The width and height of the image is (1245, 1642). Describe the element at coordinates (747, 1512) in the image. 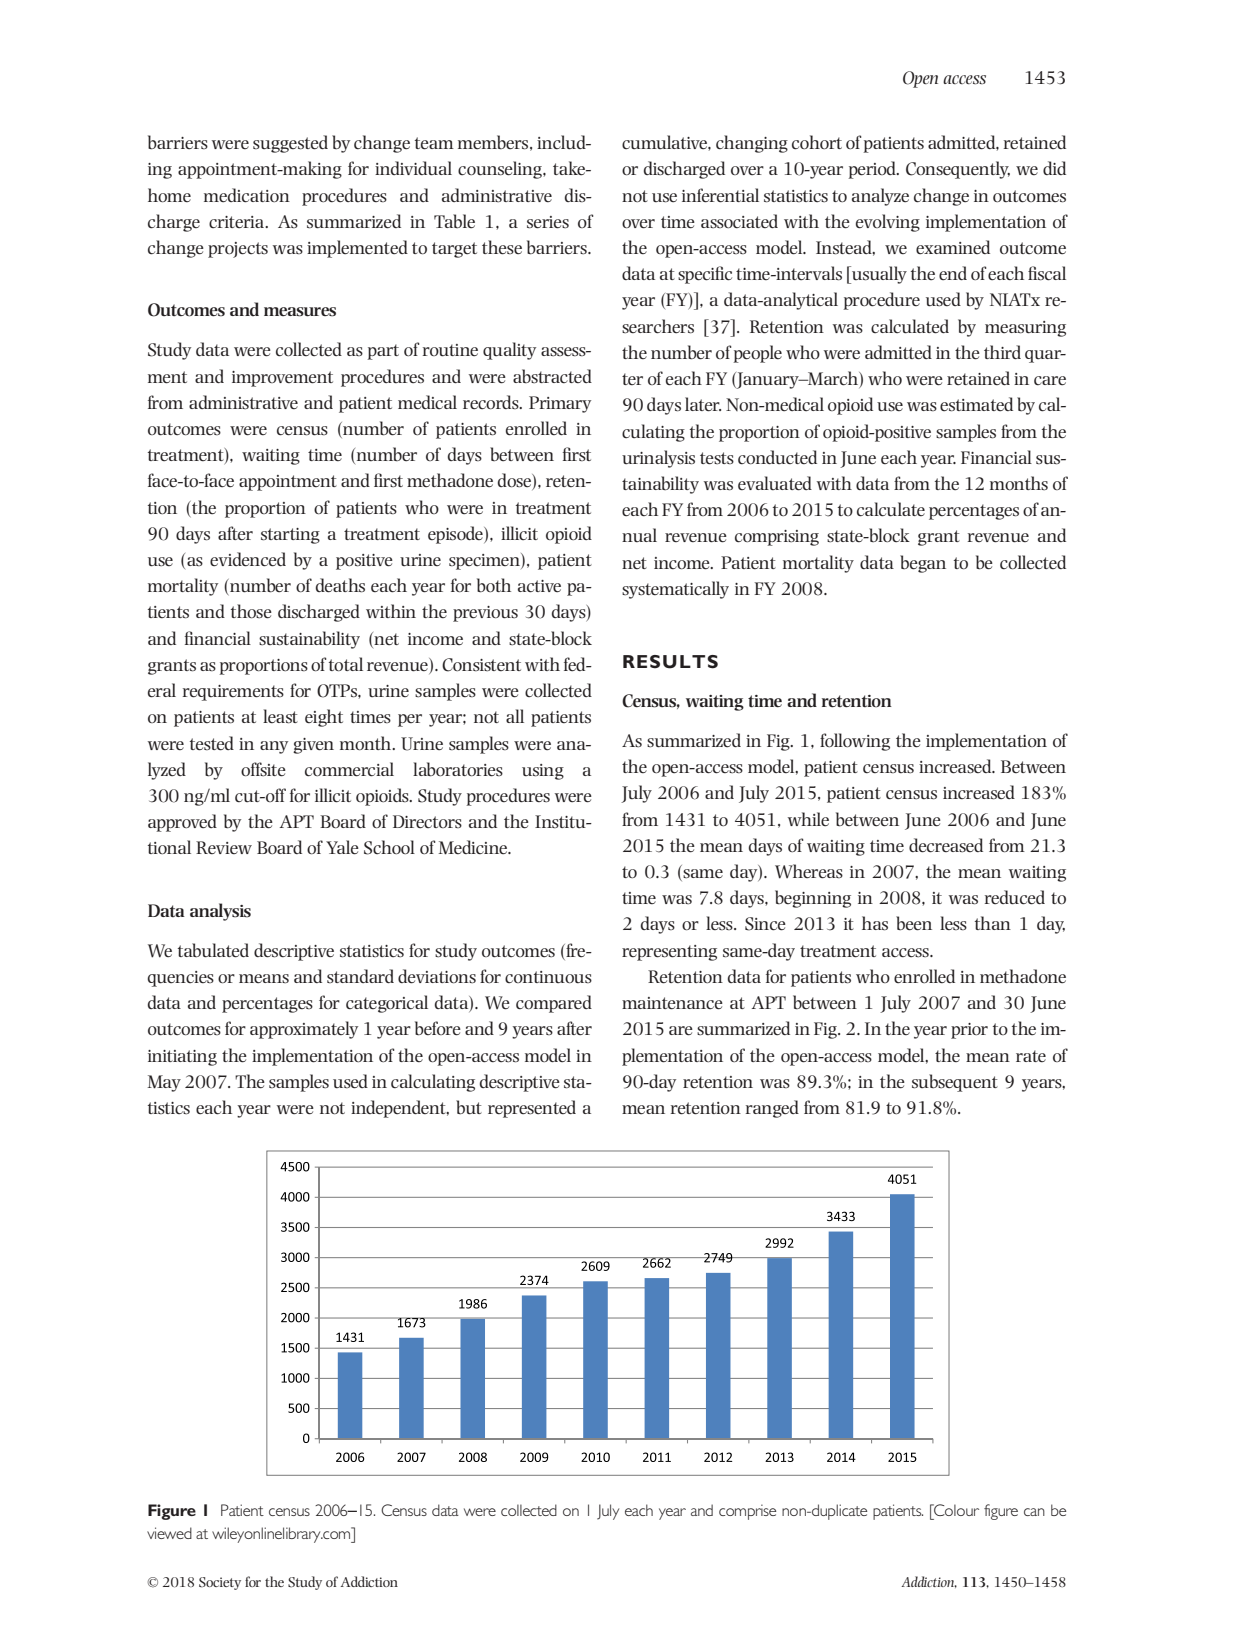

I see `comprise` at that location.
